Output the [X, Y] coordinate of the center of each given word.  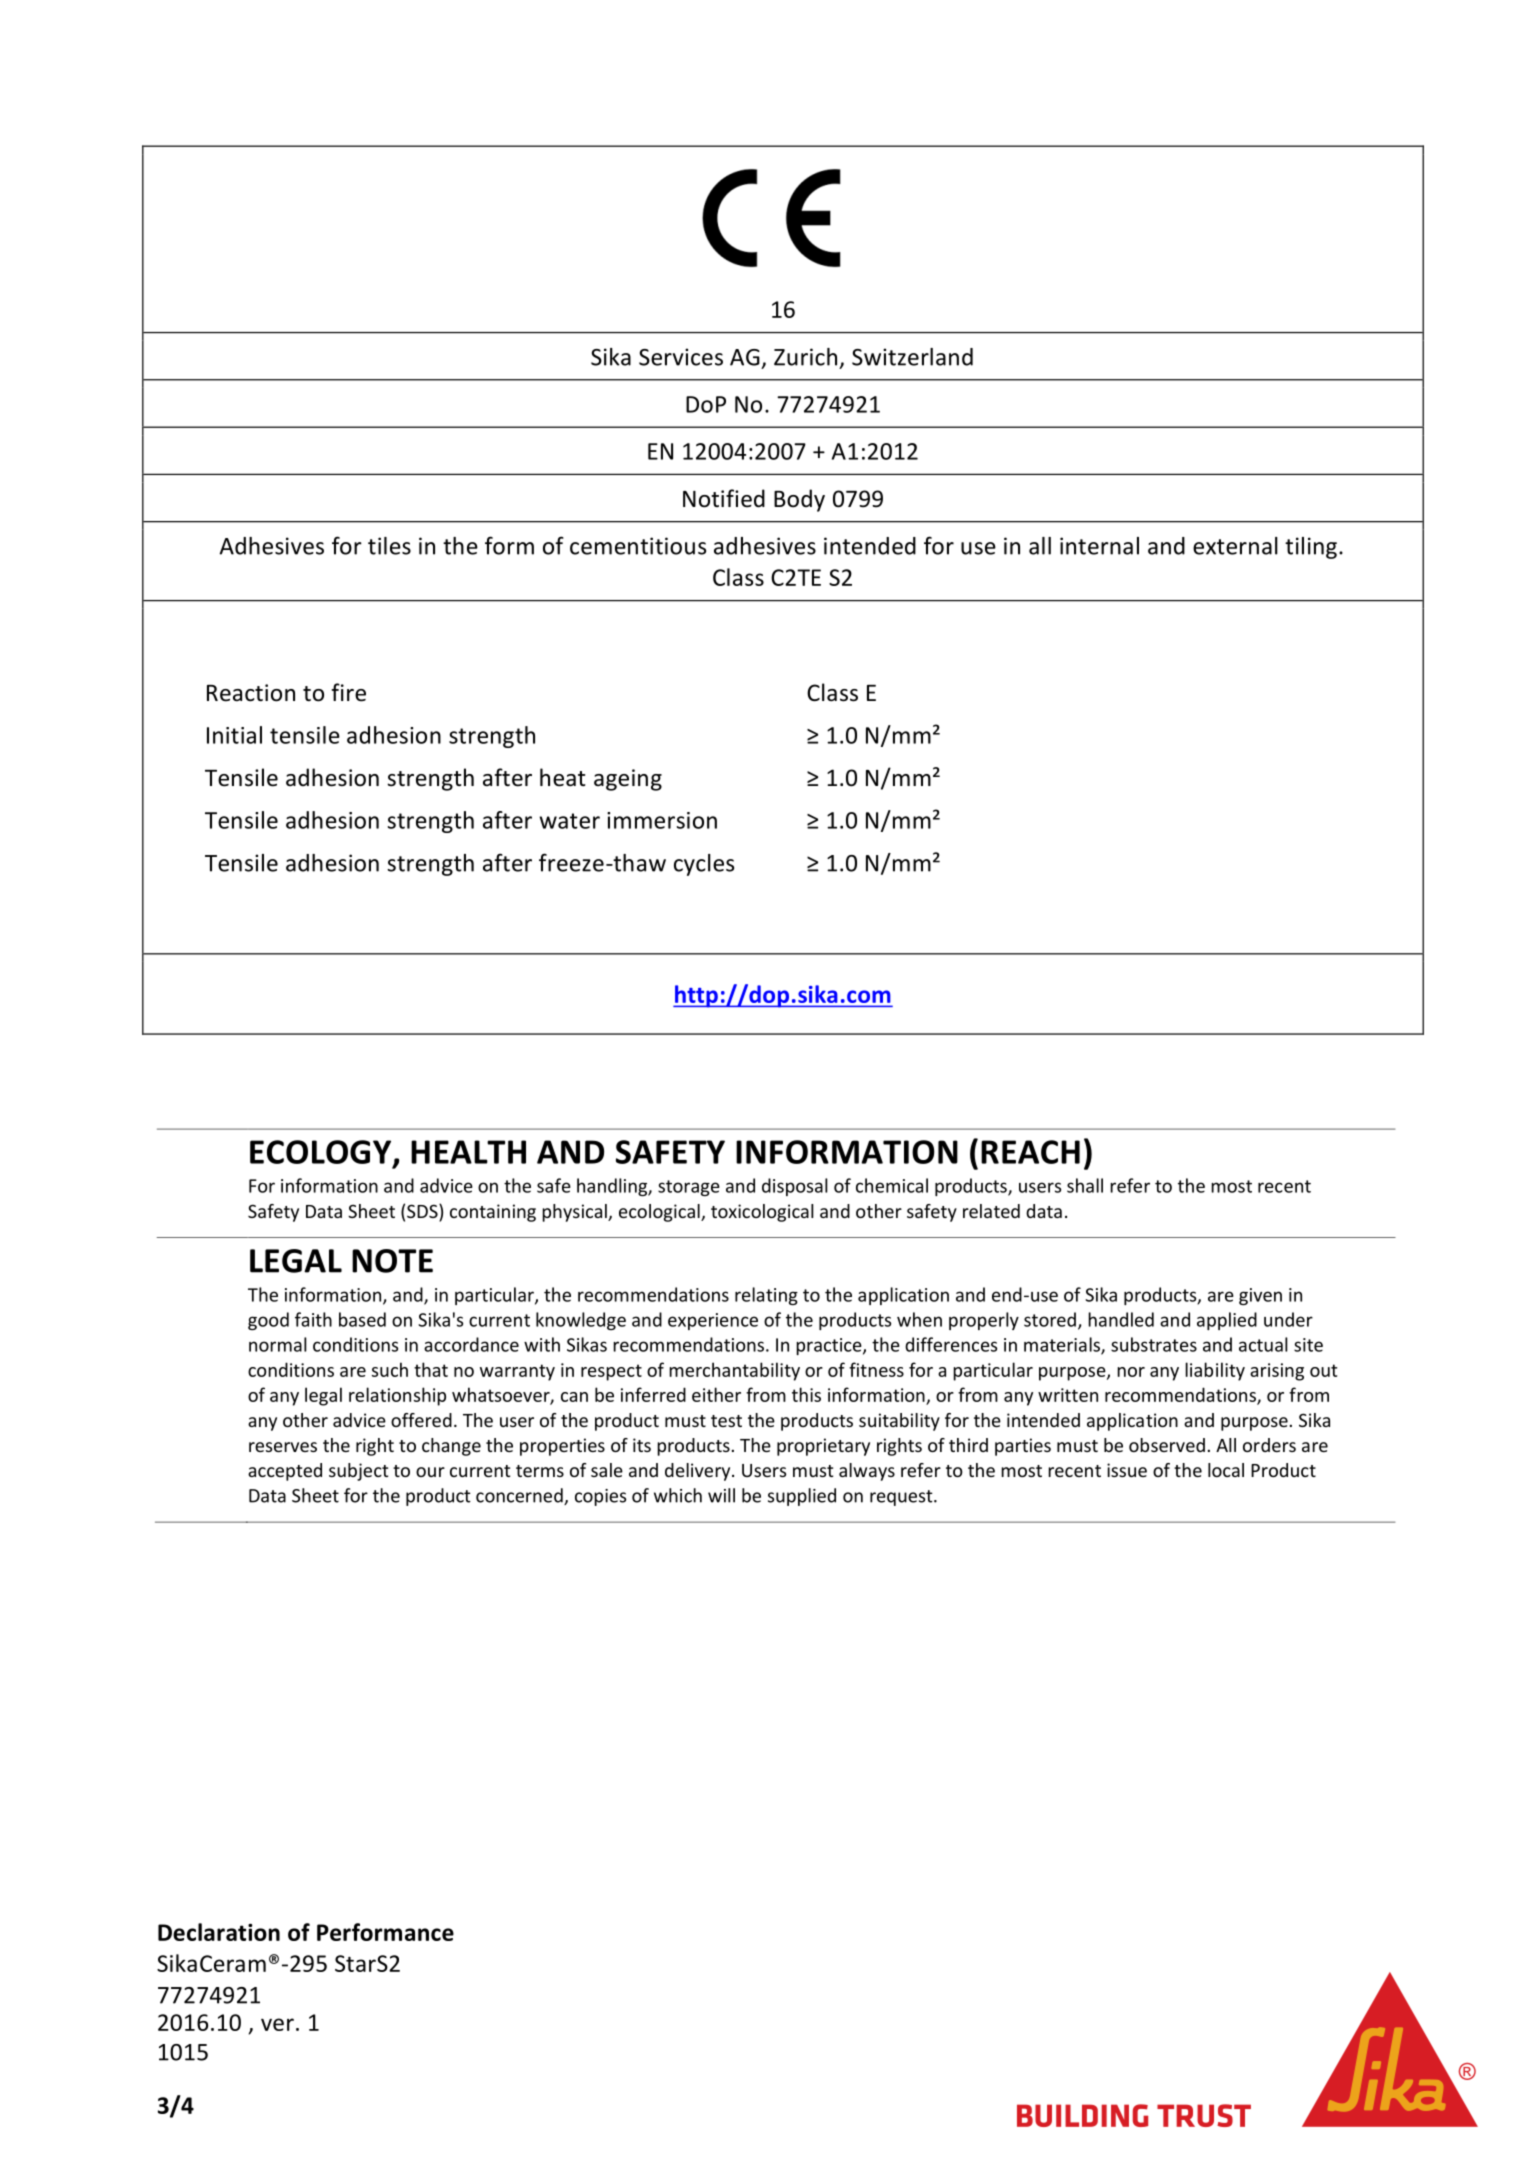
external [1235, 546]
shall [1085, 1185]
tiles [389, 546]
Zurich [805, 357]
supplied [802, 1497]
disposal [795, 1187]
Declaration [219, 1932]
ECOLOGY [322, 1153]
